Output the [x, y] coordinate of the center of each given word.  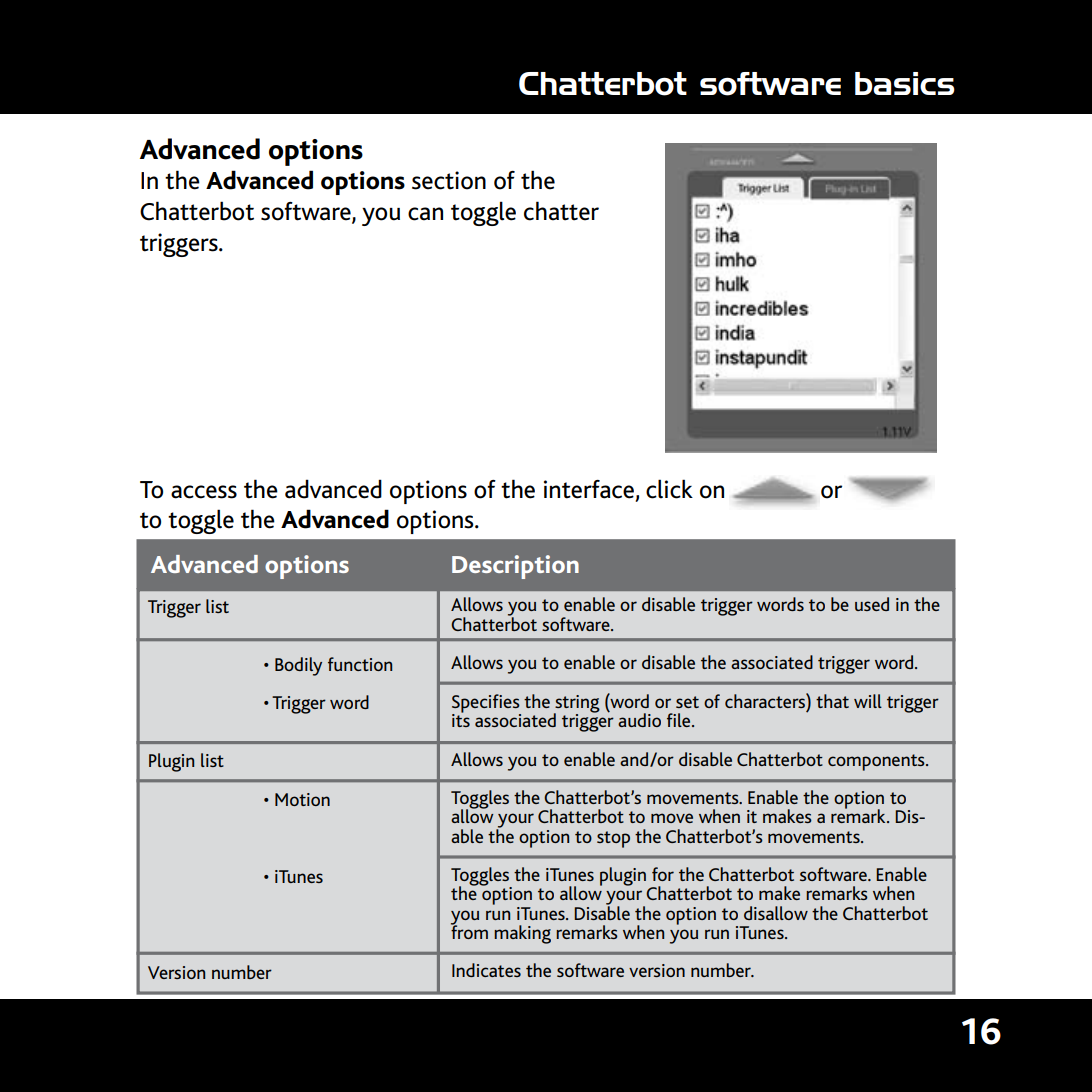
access [204, 492]
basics [905, 83]
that [832, 701]
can [425, 214]
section [449, 180]
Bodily [298, 666]
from [469, 931]
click [669, 489]
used [872, 604]
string [577, 705]
